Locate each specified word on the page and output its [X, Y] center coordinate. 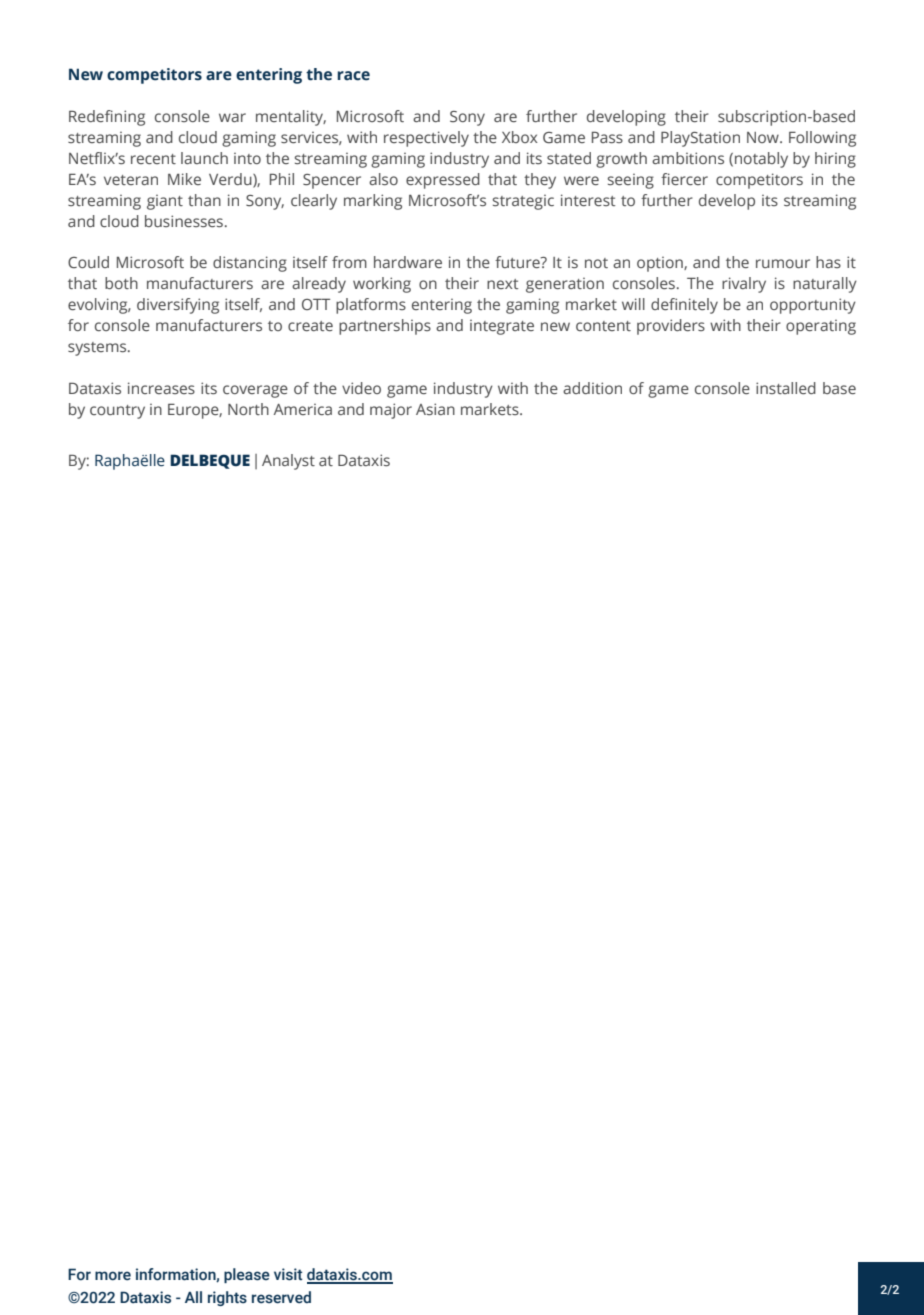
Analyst [288, 462]
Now [764, 137]
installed [786, 388]
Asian [435, 409]
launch [204, 158]
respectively [426, 139]
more [113, 1276]
